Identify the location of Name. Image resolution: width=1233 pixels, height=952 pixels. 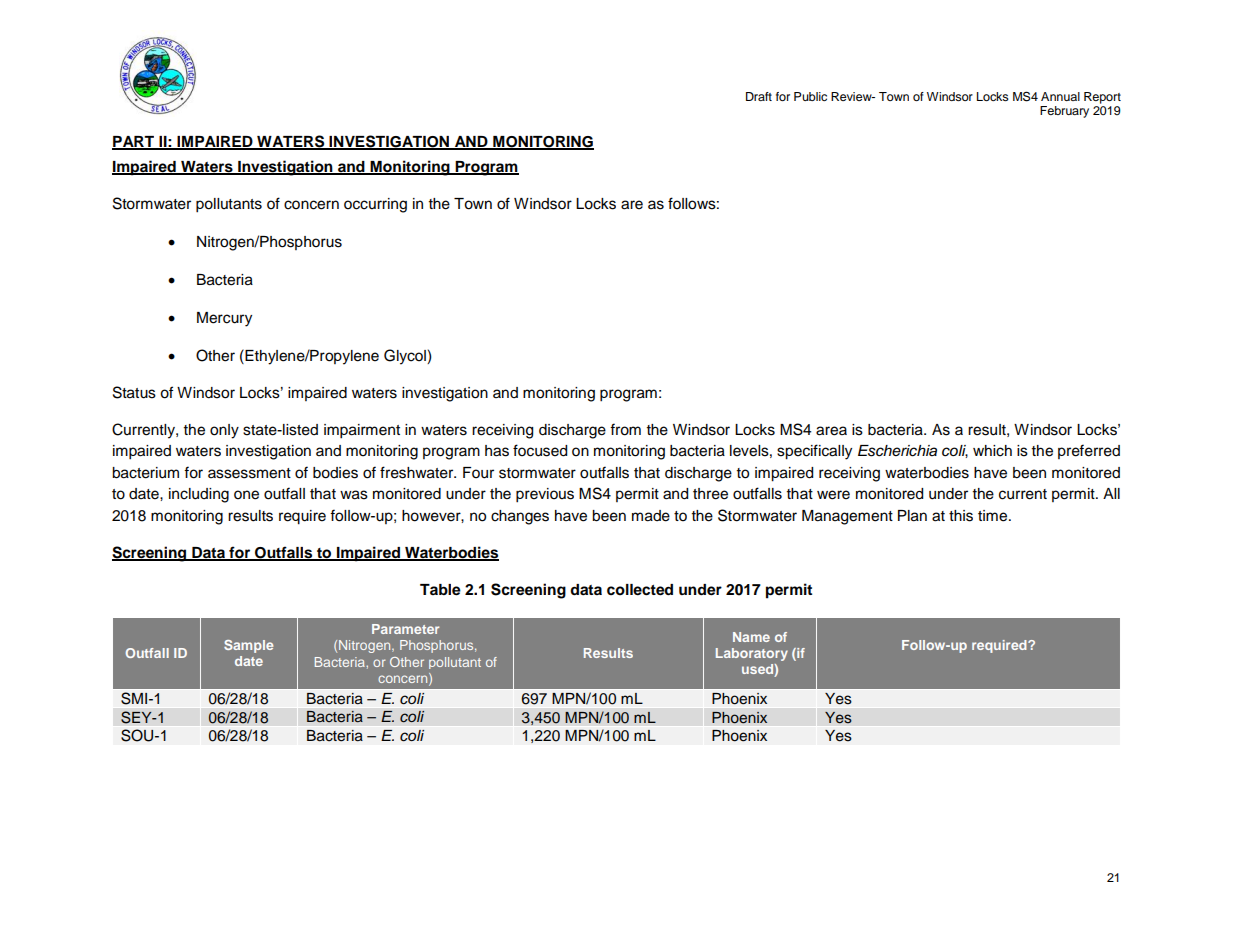
(751, 637).
